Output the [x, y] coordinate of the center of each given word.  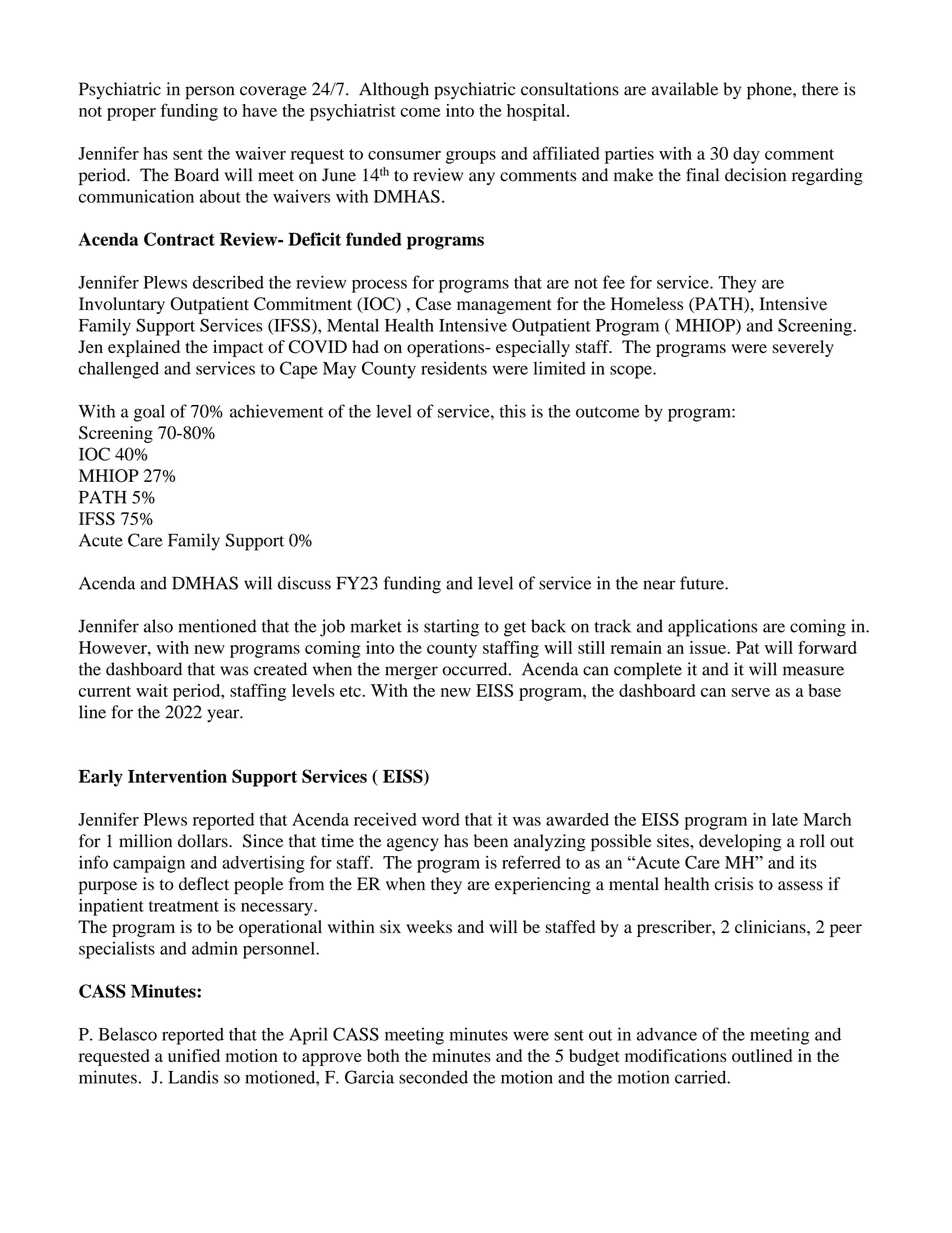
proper [131, 114]
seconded [433, 1077]
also [158, 626]
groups [471, 157]
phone [770, 91]
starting [451, 628]
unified [194, 1055]
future [703, 583]
